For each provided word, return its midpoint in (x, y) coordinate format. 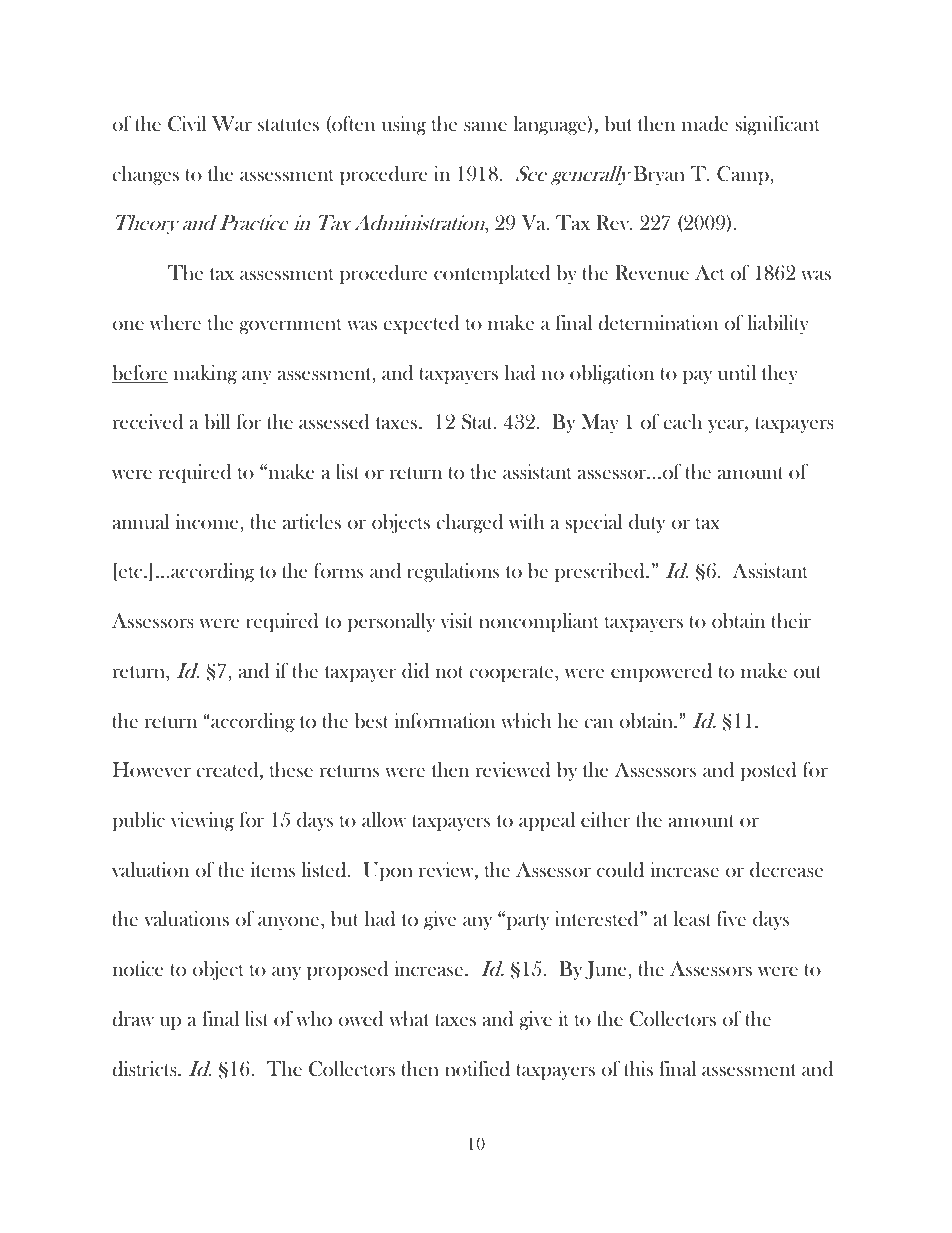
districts (145, 1069)
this (638, 1068)
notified (477, 1069)
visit (457, 620)
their (791, 620)
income (208, 521)
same (485, 126)
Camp (744, 175)
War (232, 123)
